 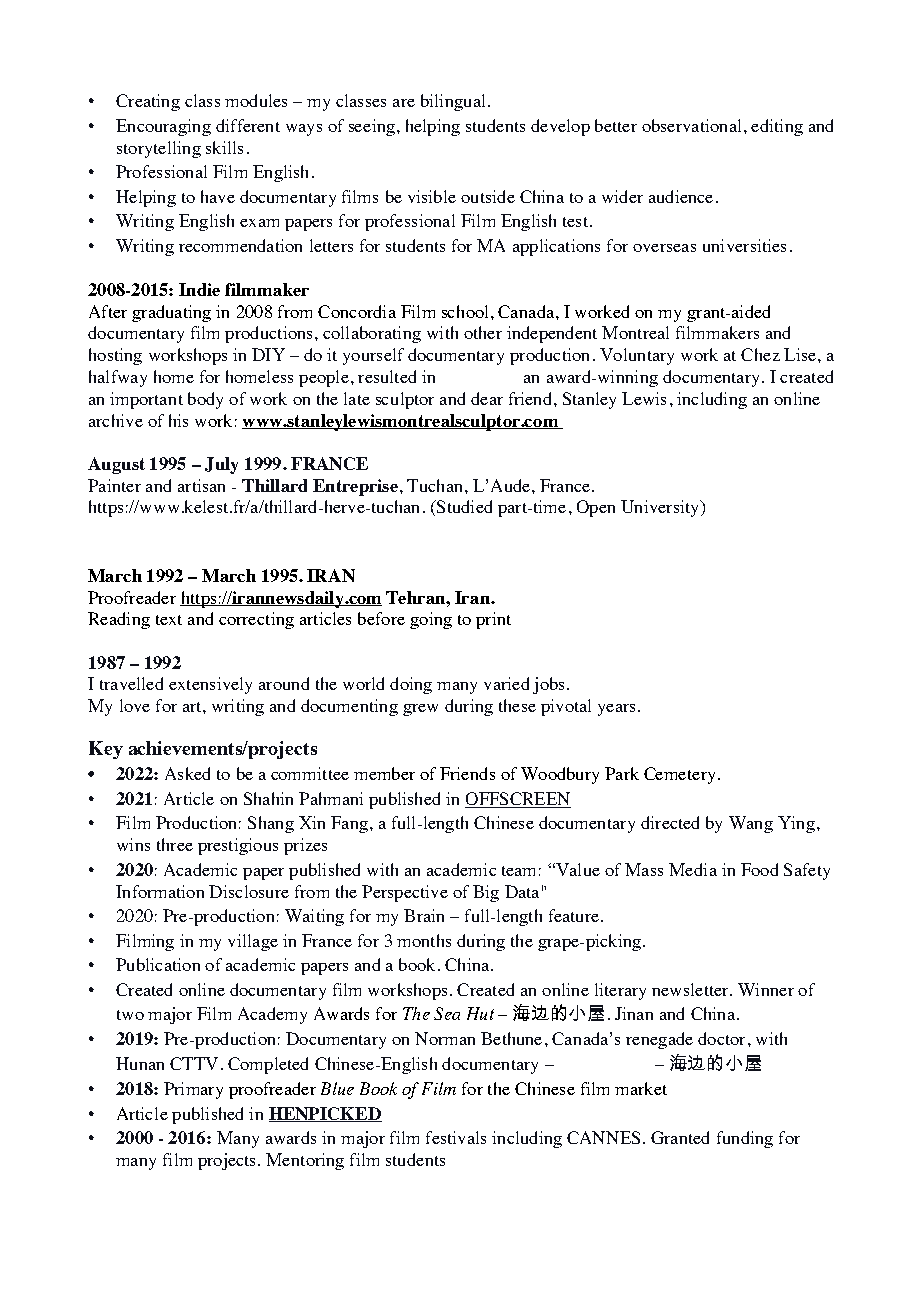 I want to click on Encouraging, so click(x=163, y=127).
